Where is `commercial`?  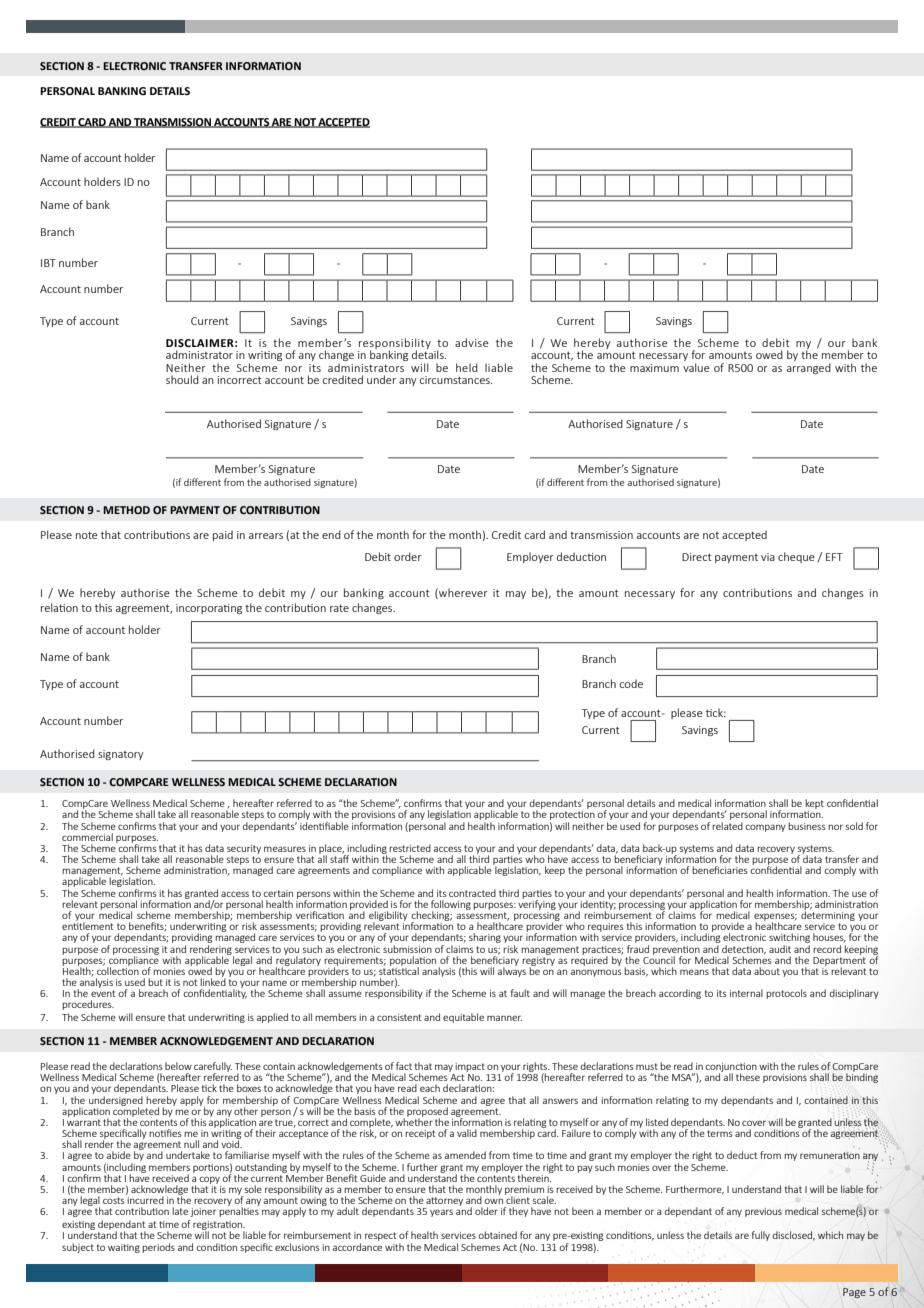 commercial is located at coordinates (87, 837).
